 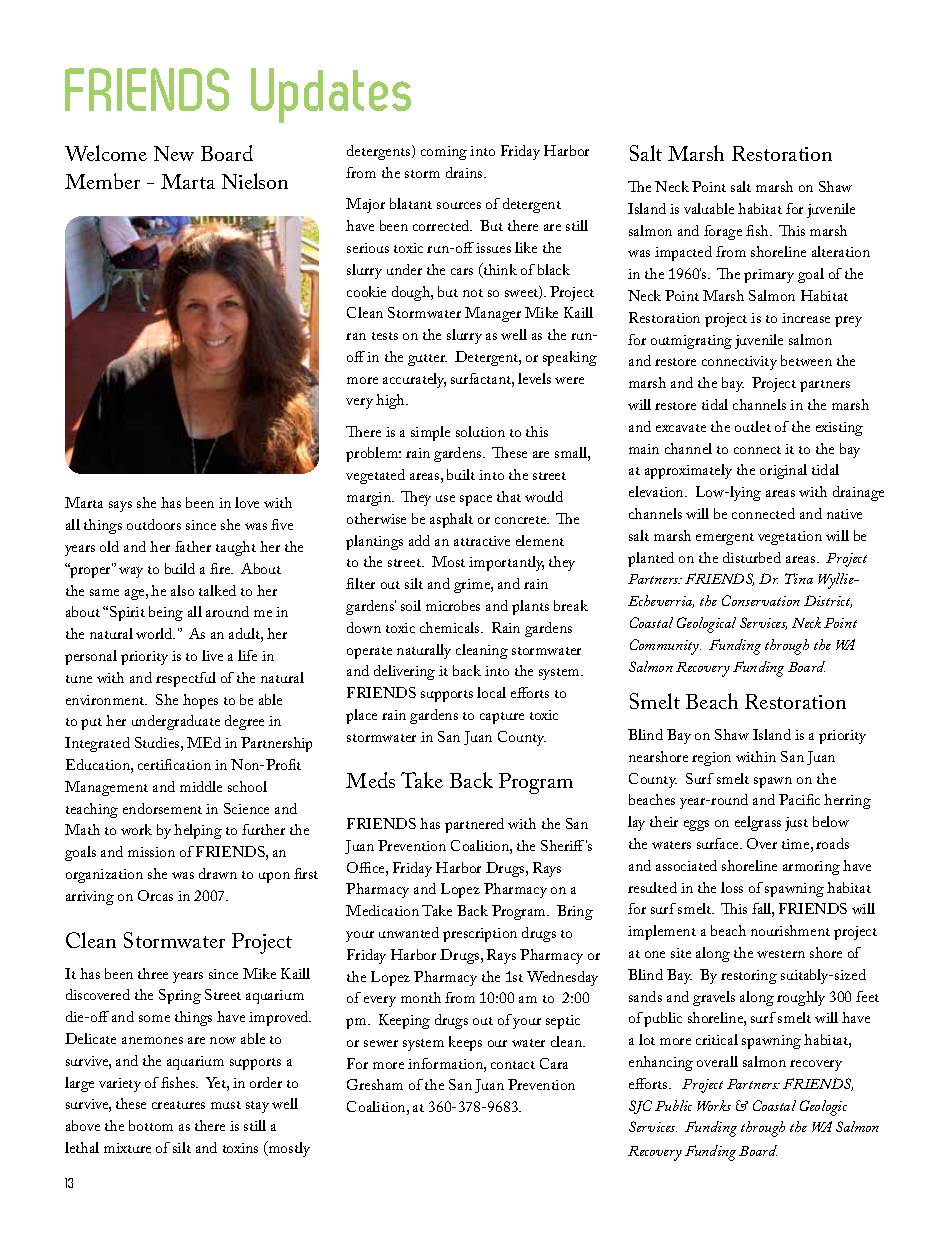 I want to click on being, so click(x=166, y=613).
